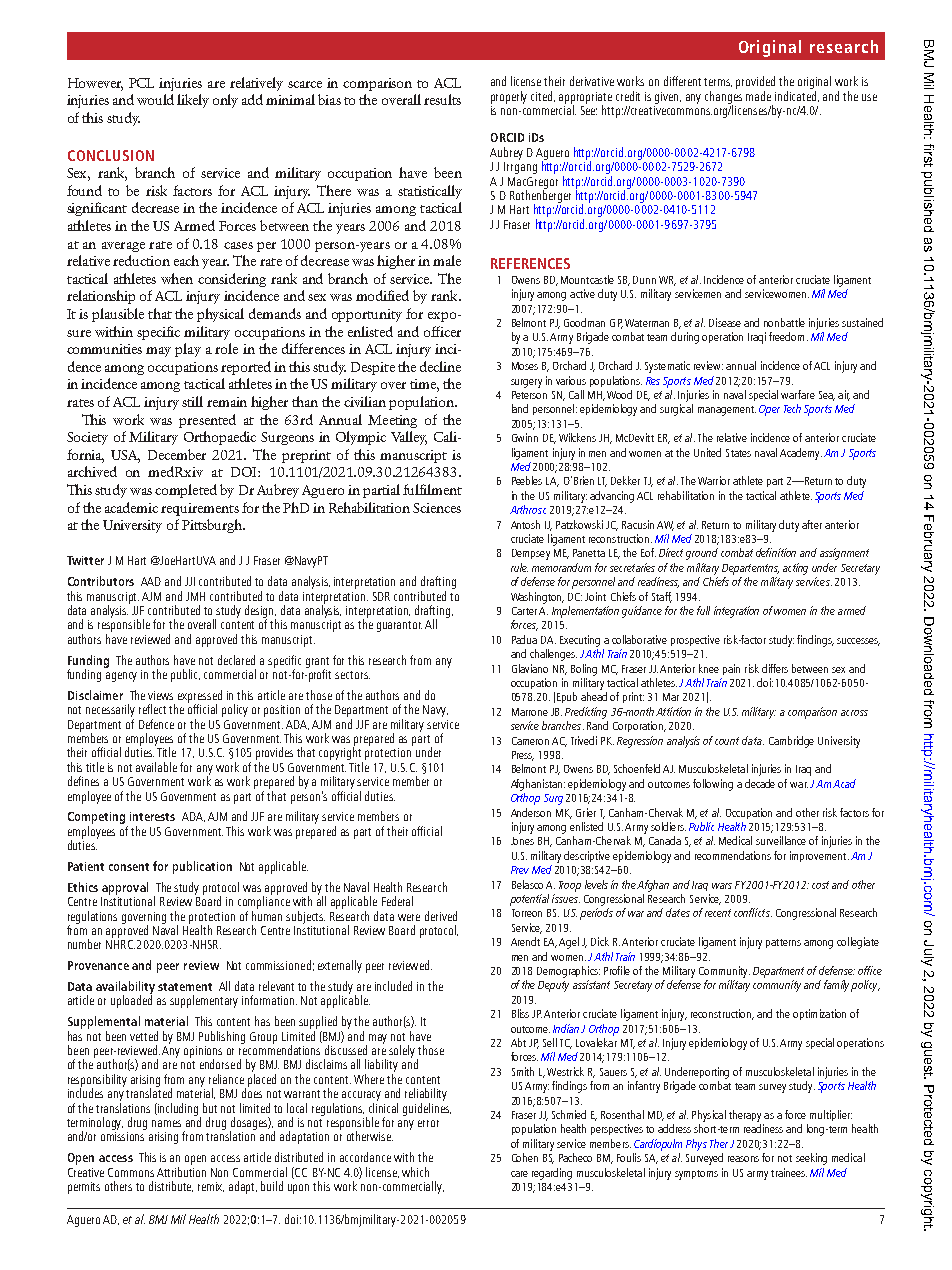 This screenshot has width=952, height=1270. What do you see at coordinates (236, 660) in the screenshot?
I see `declared` at bounding box center [236, 660].
